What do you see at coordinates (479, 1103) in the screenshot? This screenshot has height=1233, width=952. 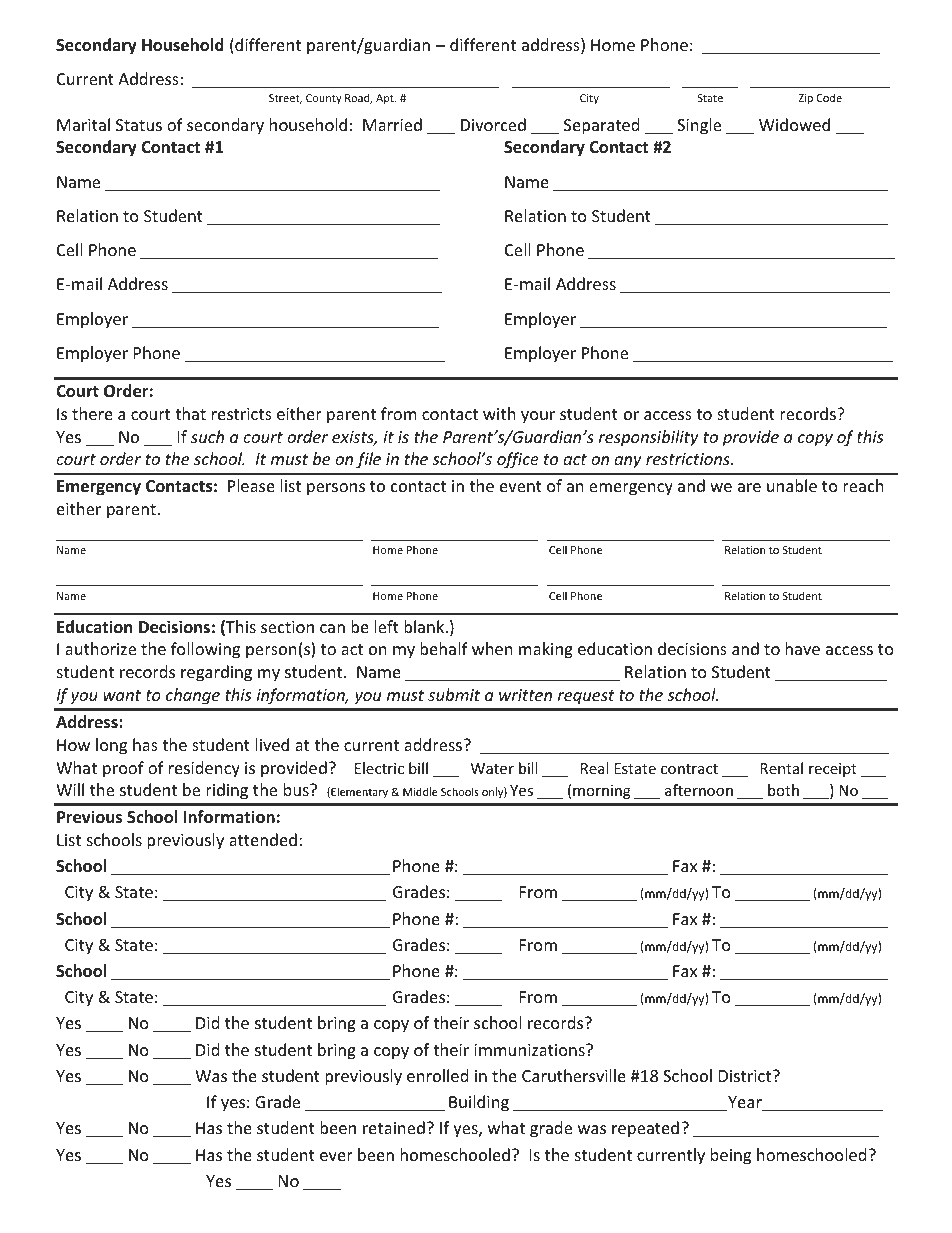 I see `Building` at bounding box center [479, 1103].
